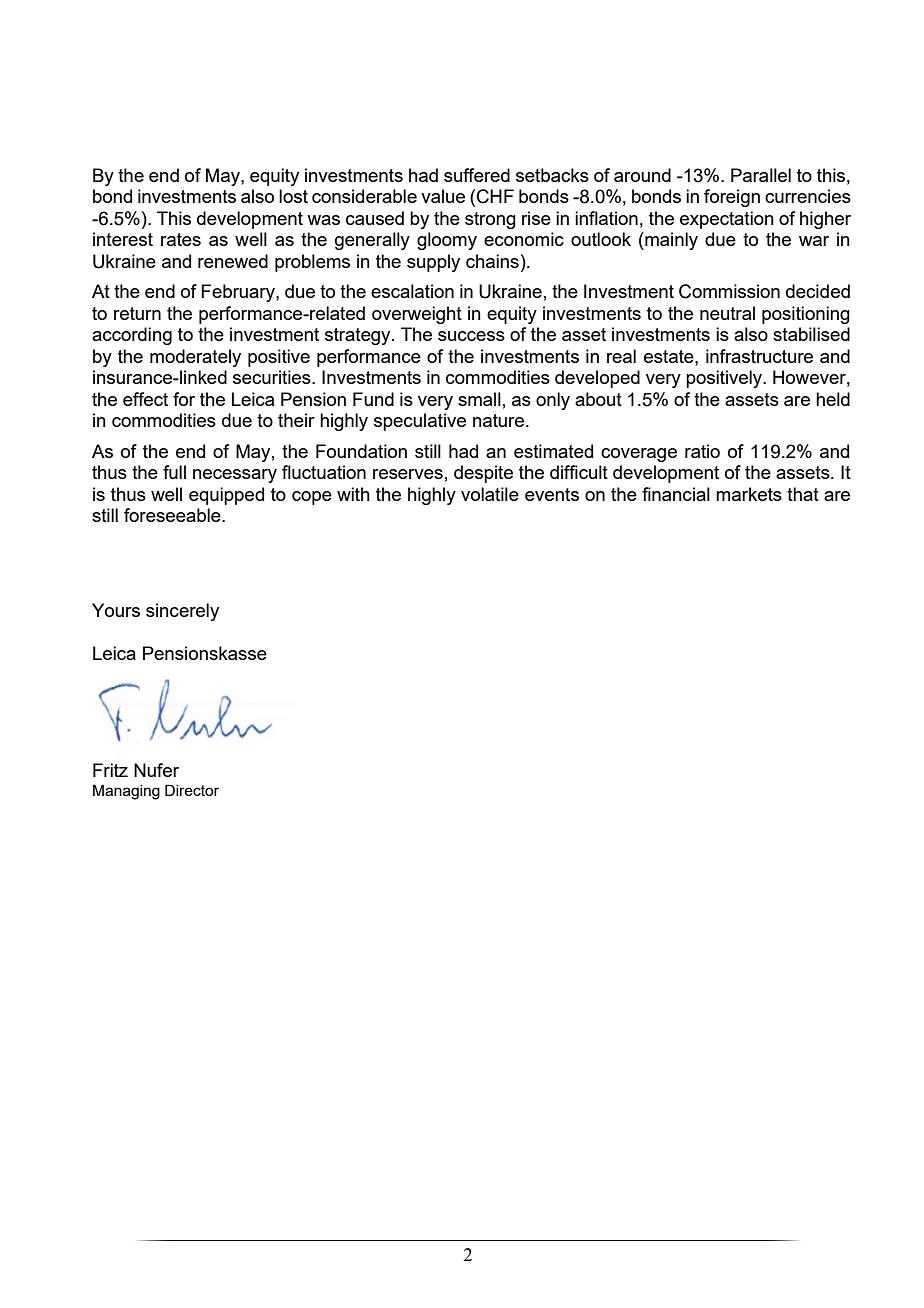  I want to click on volatile, so click(490, 494).
